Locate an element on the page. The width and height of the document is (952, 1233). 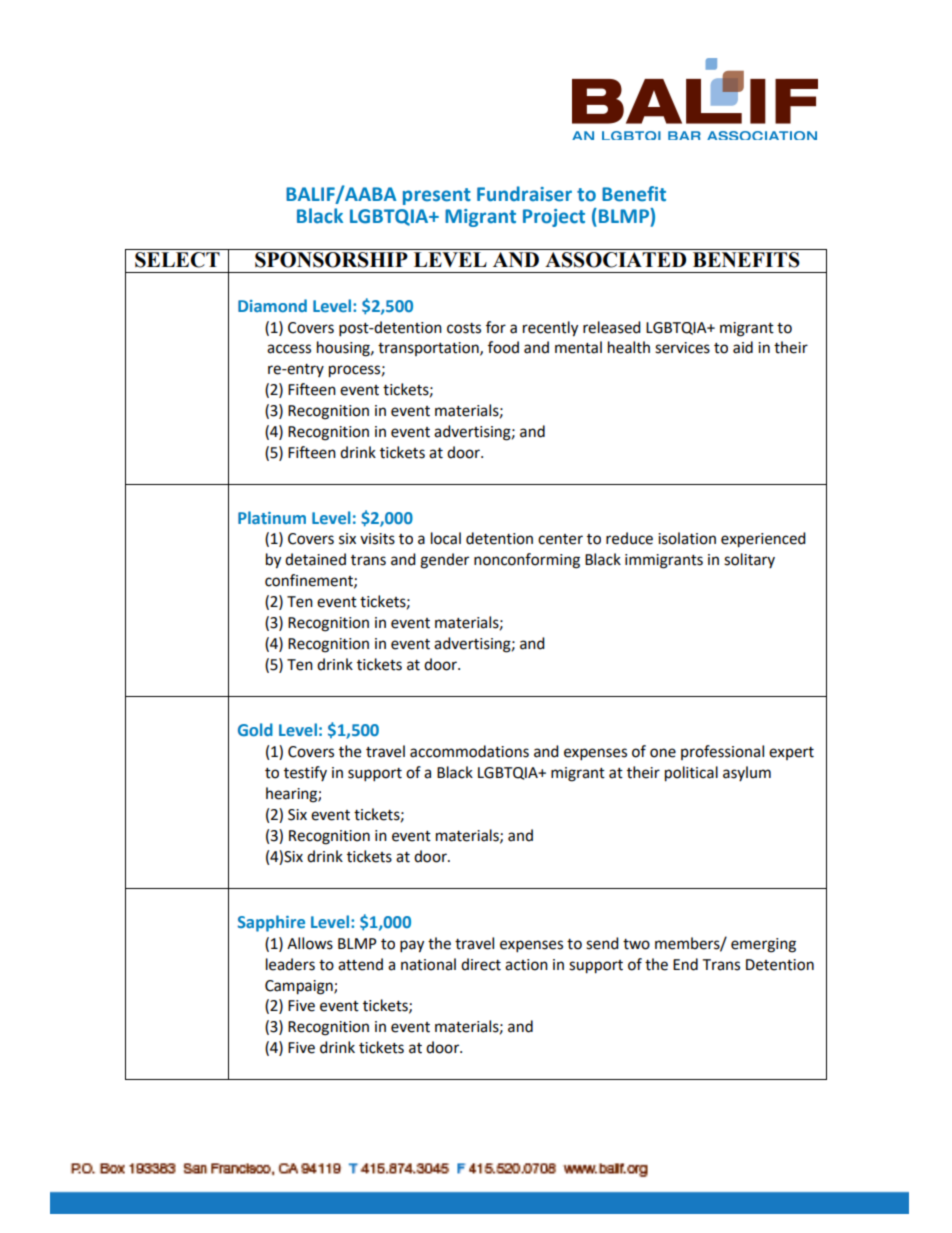
gender is located at coordinates (444, 561).
